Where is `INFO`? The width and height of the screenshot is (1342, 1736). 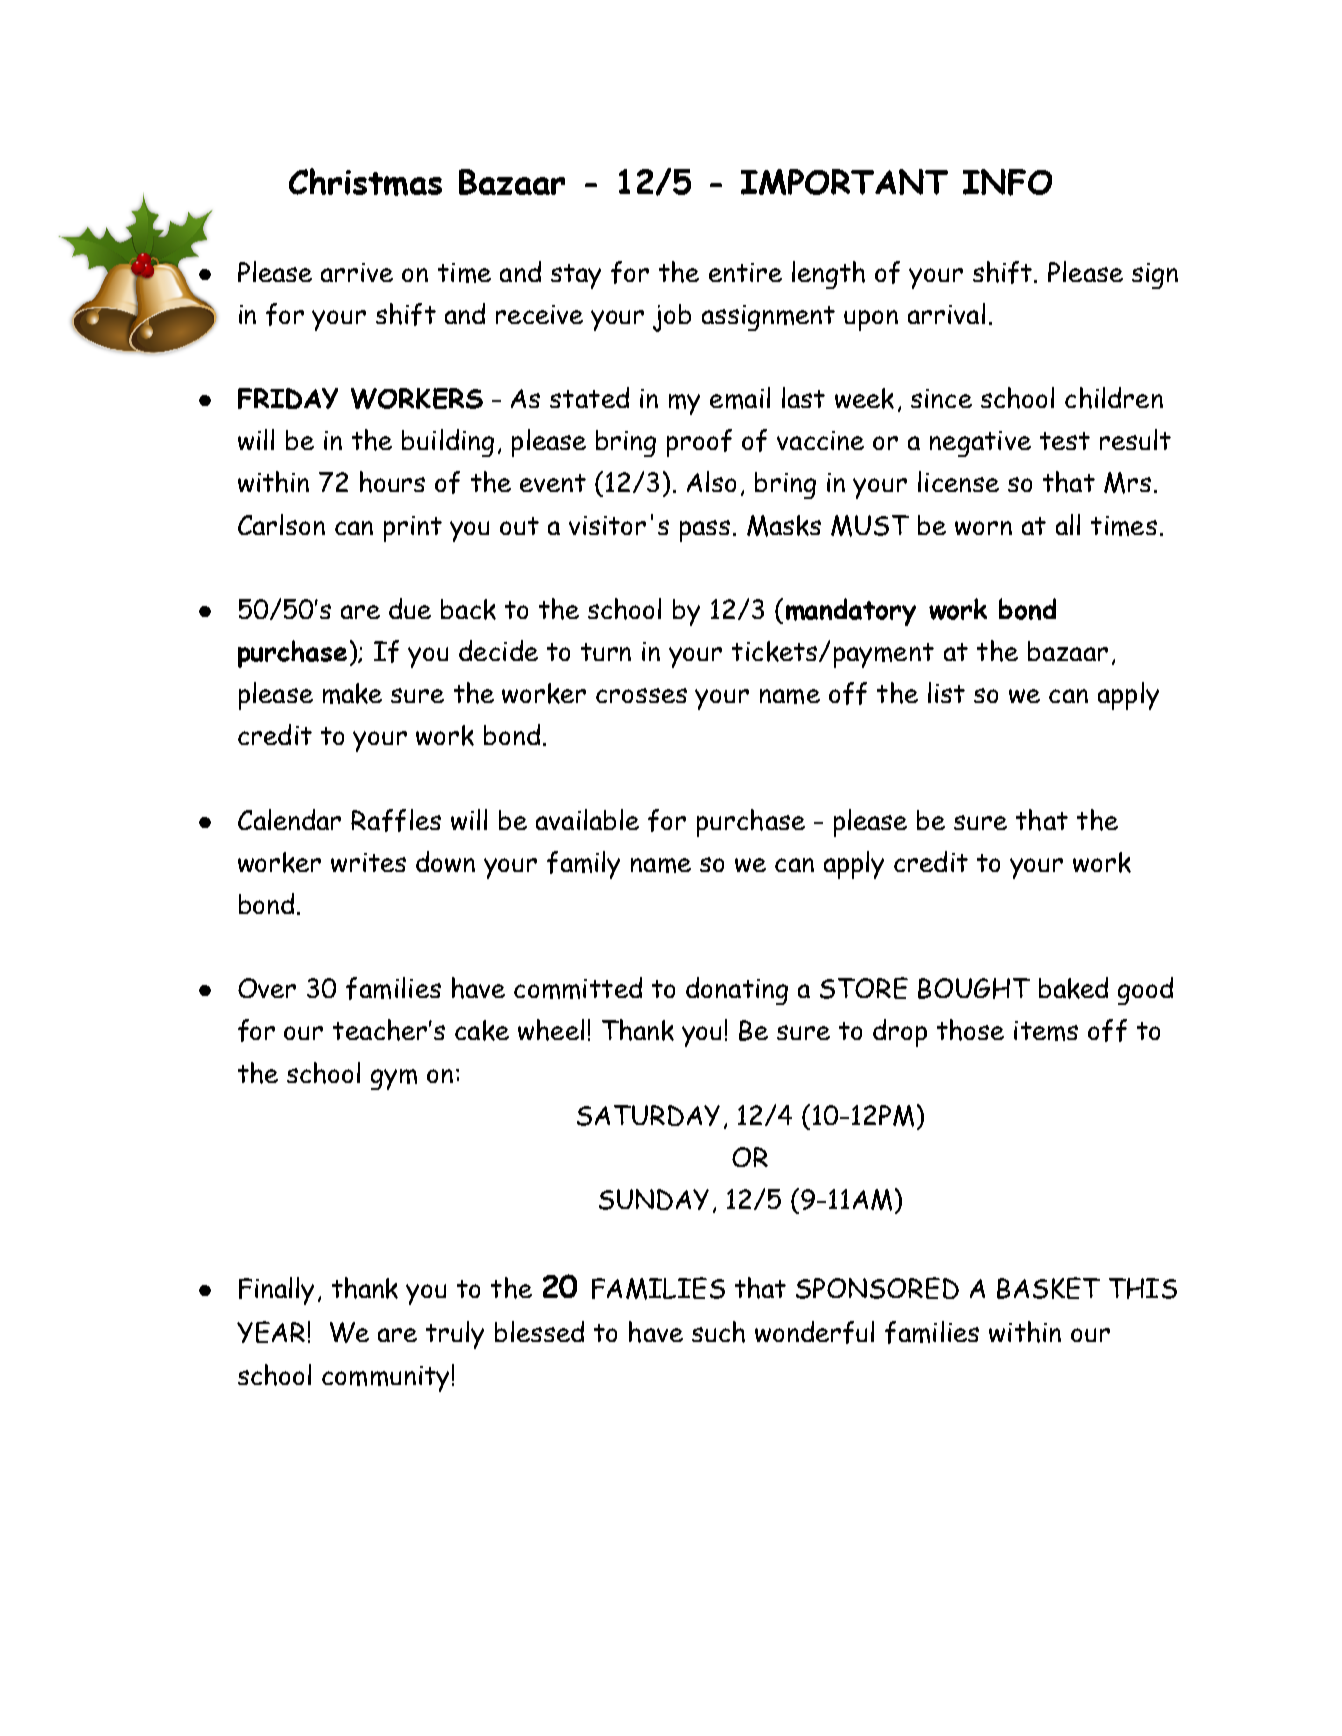 INFO is located at coordinates (1007, 182).
